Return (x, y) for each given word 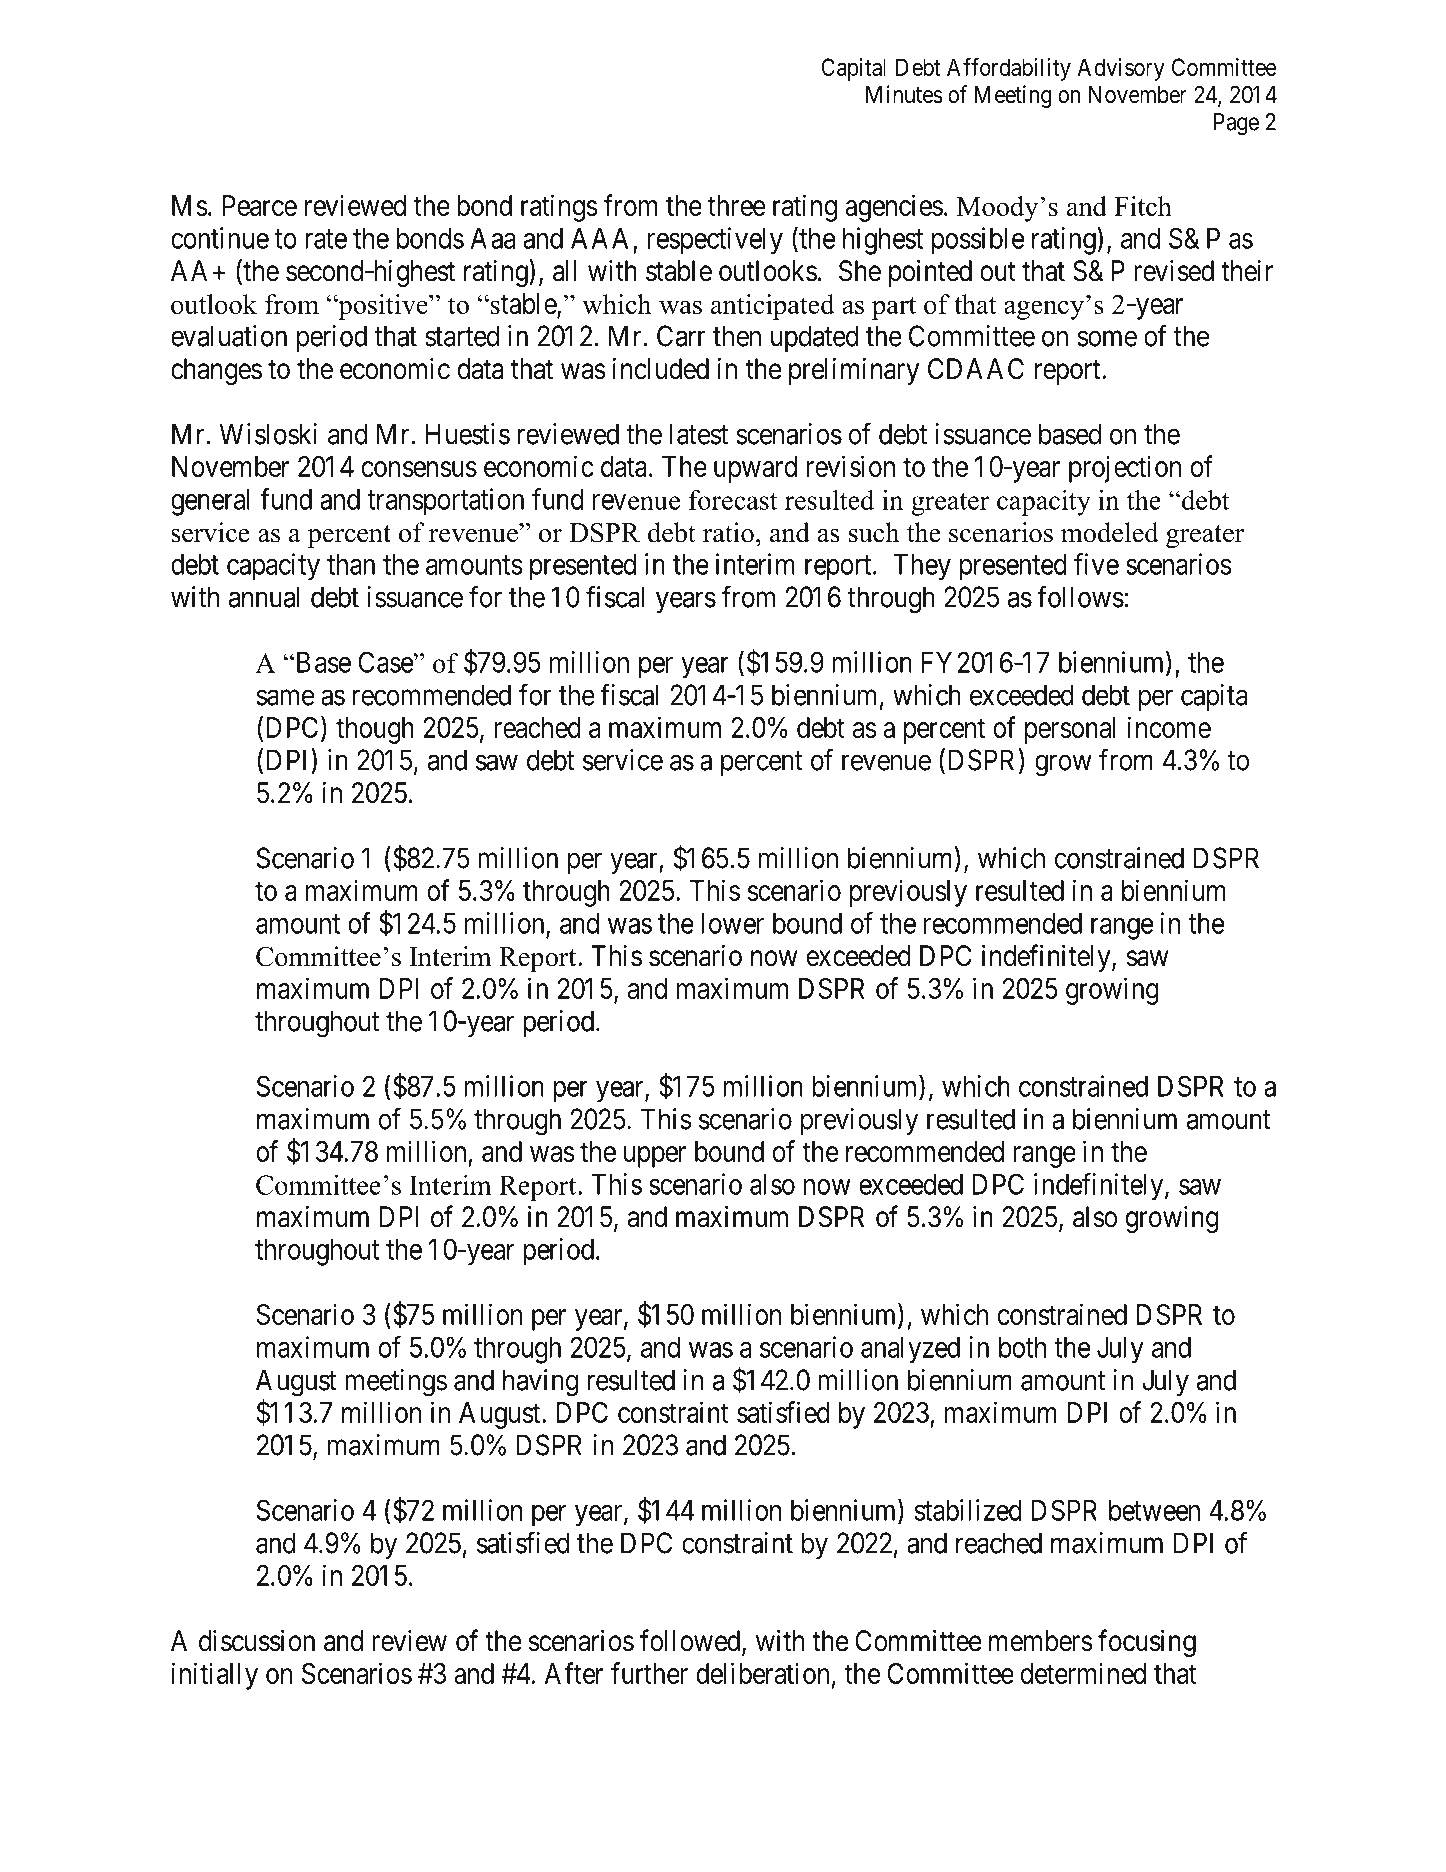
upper (655, 1157)
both (1022, 1347)
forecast (733, 500)
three (736, 205)
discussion (257, 1640)
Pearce (259, 205)
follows (1080, 596)
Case (386, 662)
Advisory (1121, 69)
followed (691, 1641)
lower (732, 923)
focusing (1147, 1643)
